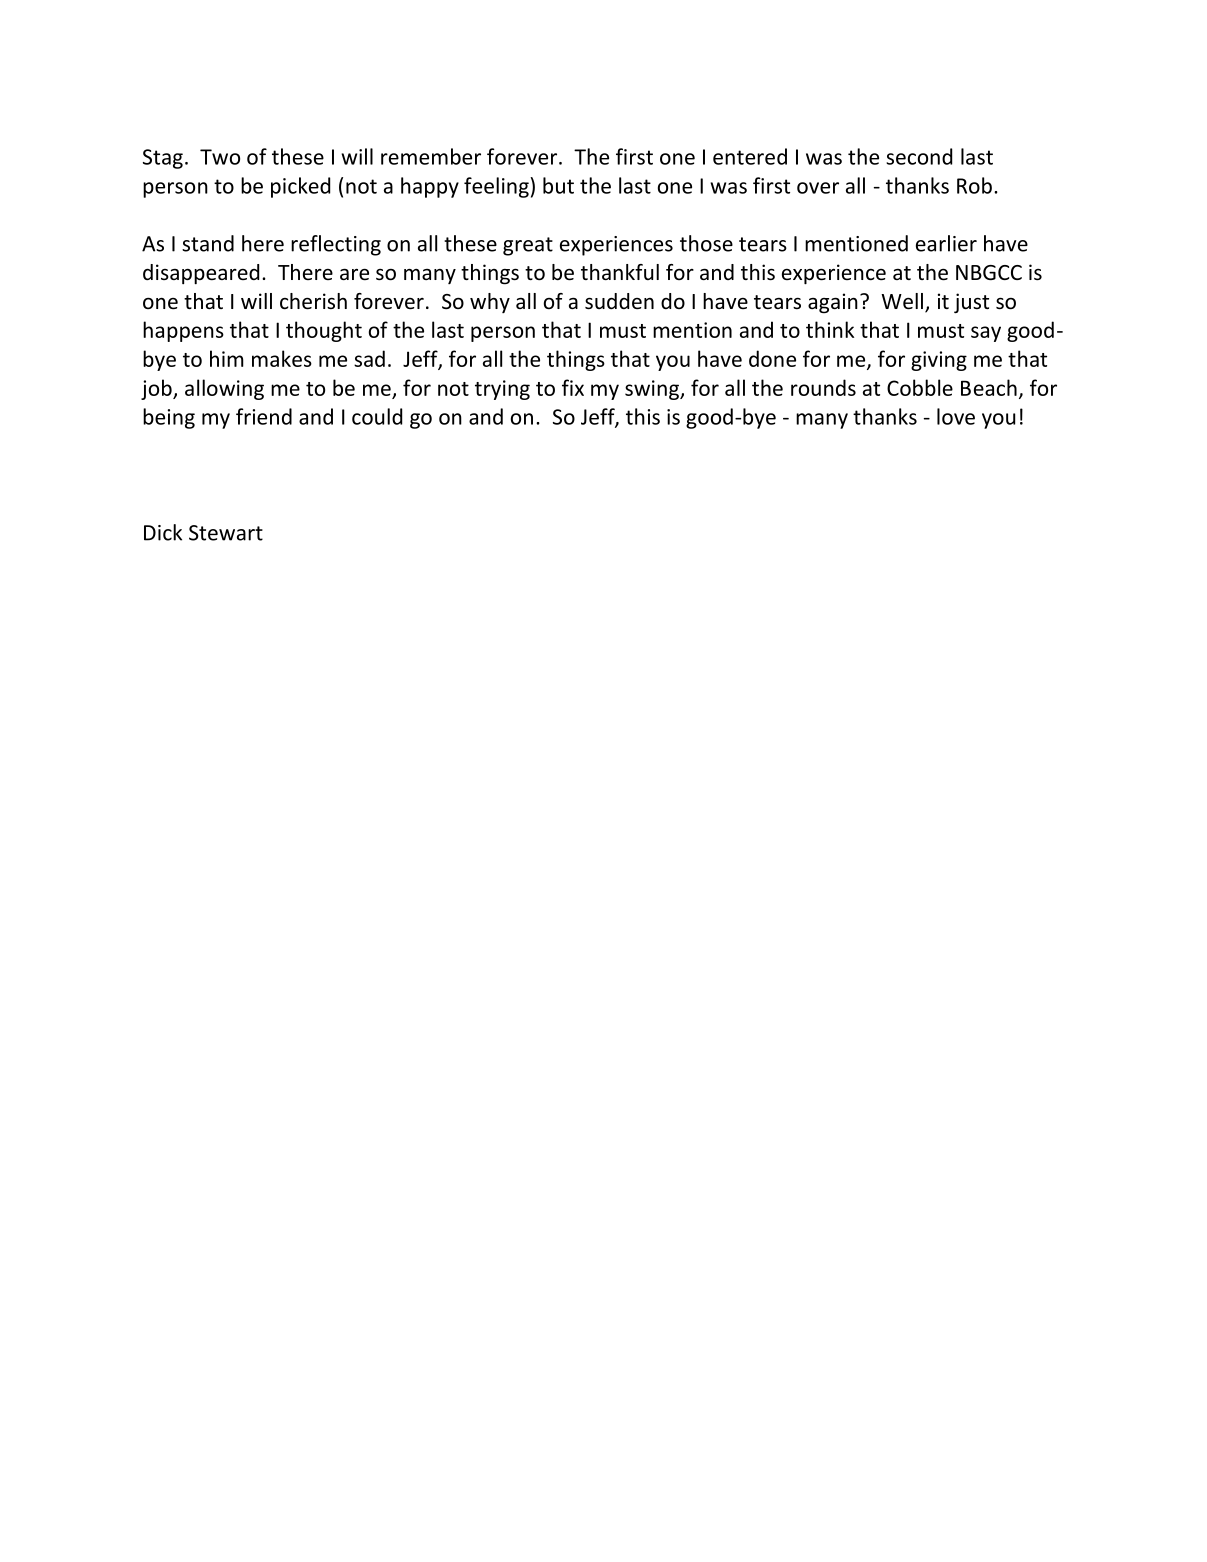 This screenshot has height=1562, width=1207. I want to click on love, so click(956, 416).
